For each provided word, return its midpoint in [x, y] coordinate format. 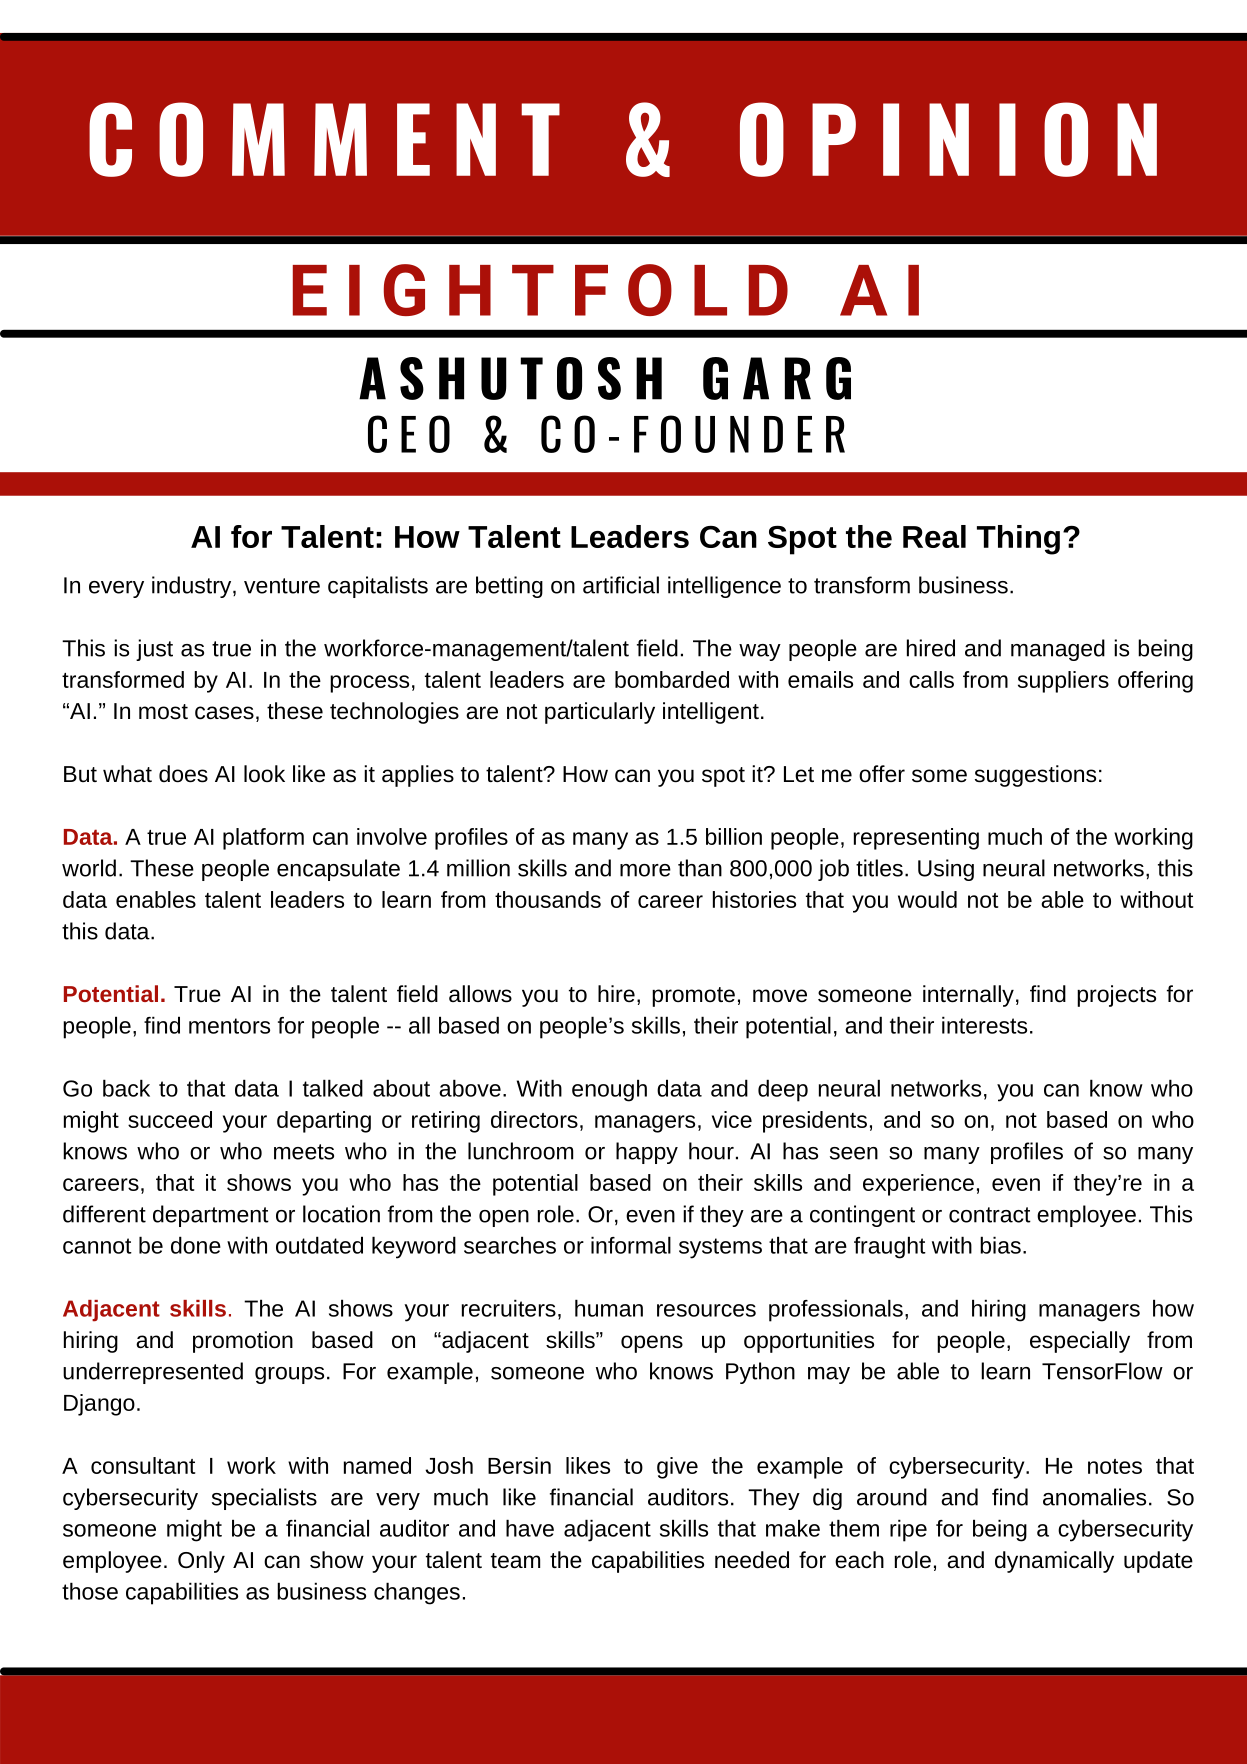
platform [263, 839]
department [211, 1216]
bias [1000, 1245]
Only [201, 1562]
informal [631, 1245]
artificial [621, 585]
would [927, 899]
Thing [1018, 540]
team [515, 1561]
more [645, 870]
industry [193, 587]
